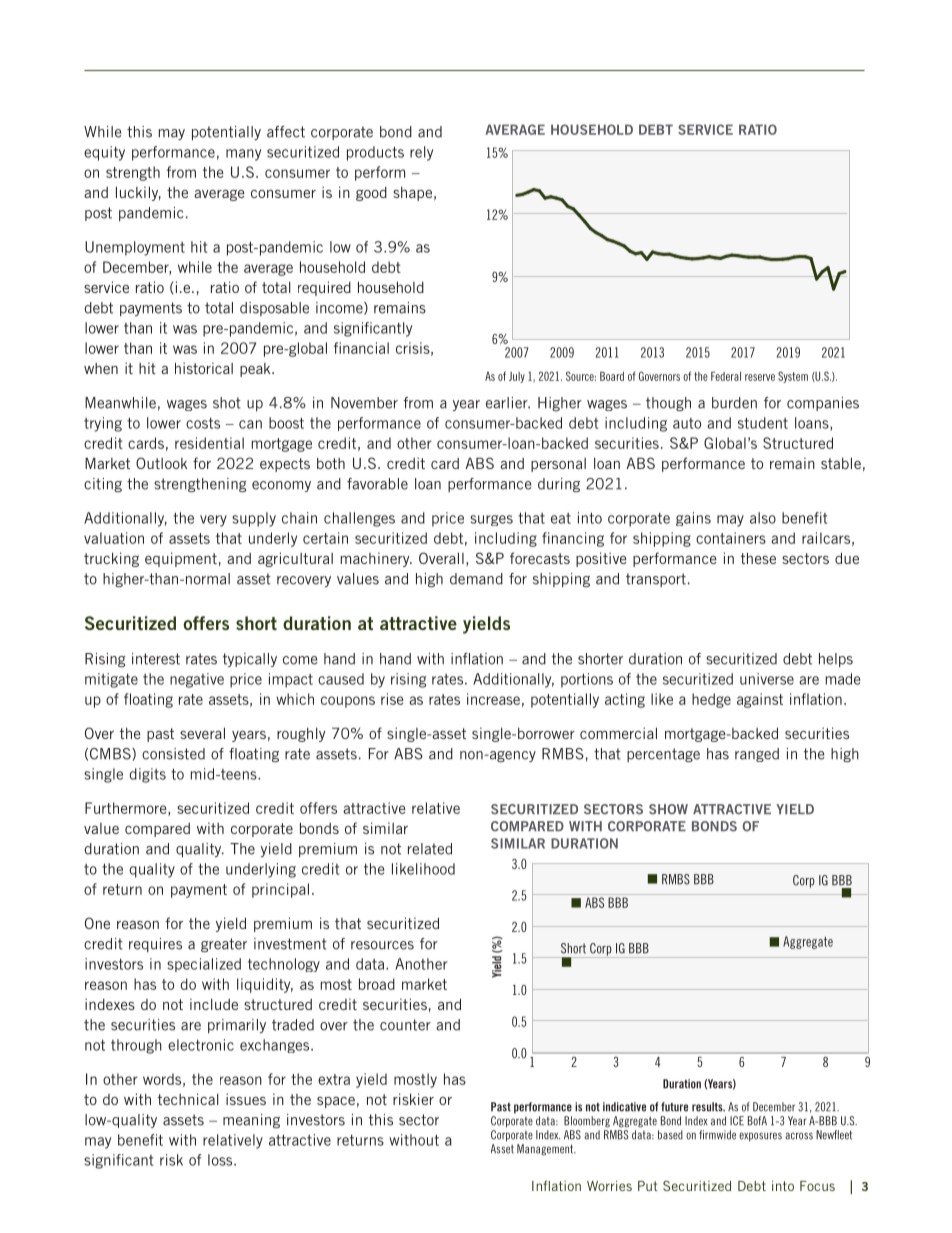  I want to click on Federal, so click(726, 376).
